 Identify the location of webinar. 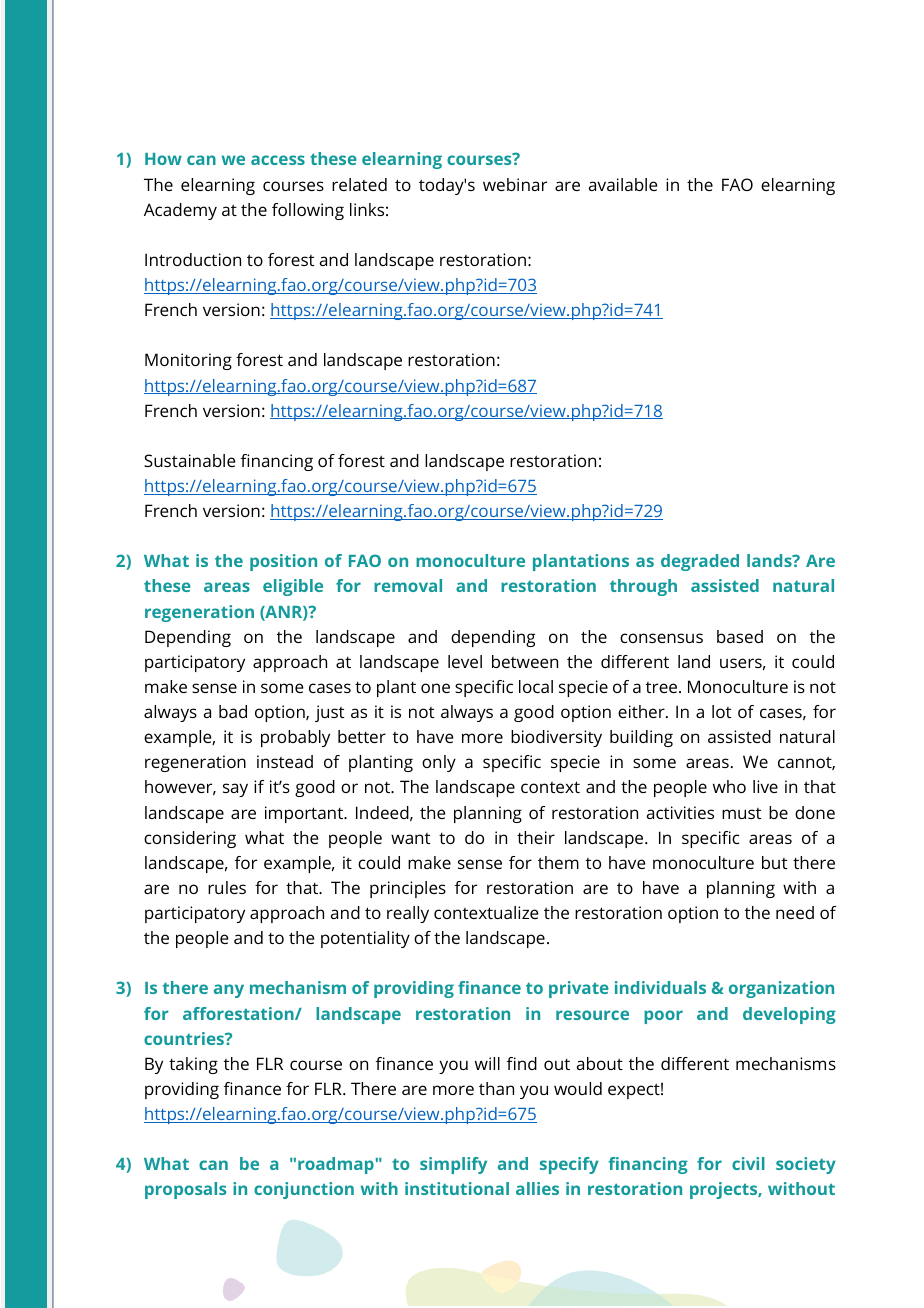
(515, 184).
